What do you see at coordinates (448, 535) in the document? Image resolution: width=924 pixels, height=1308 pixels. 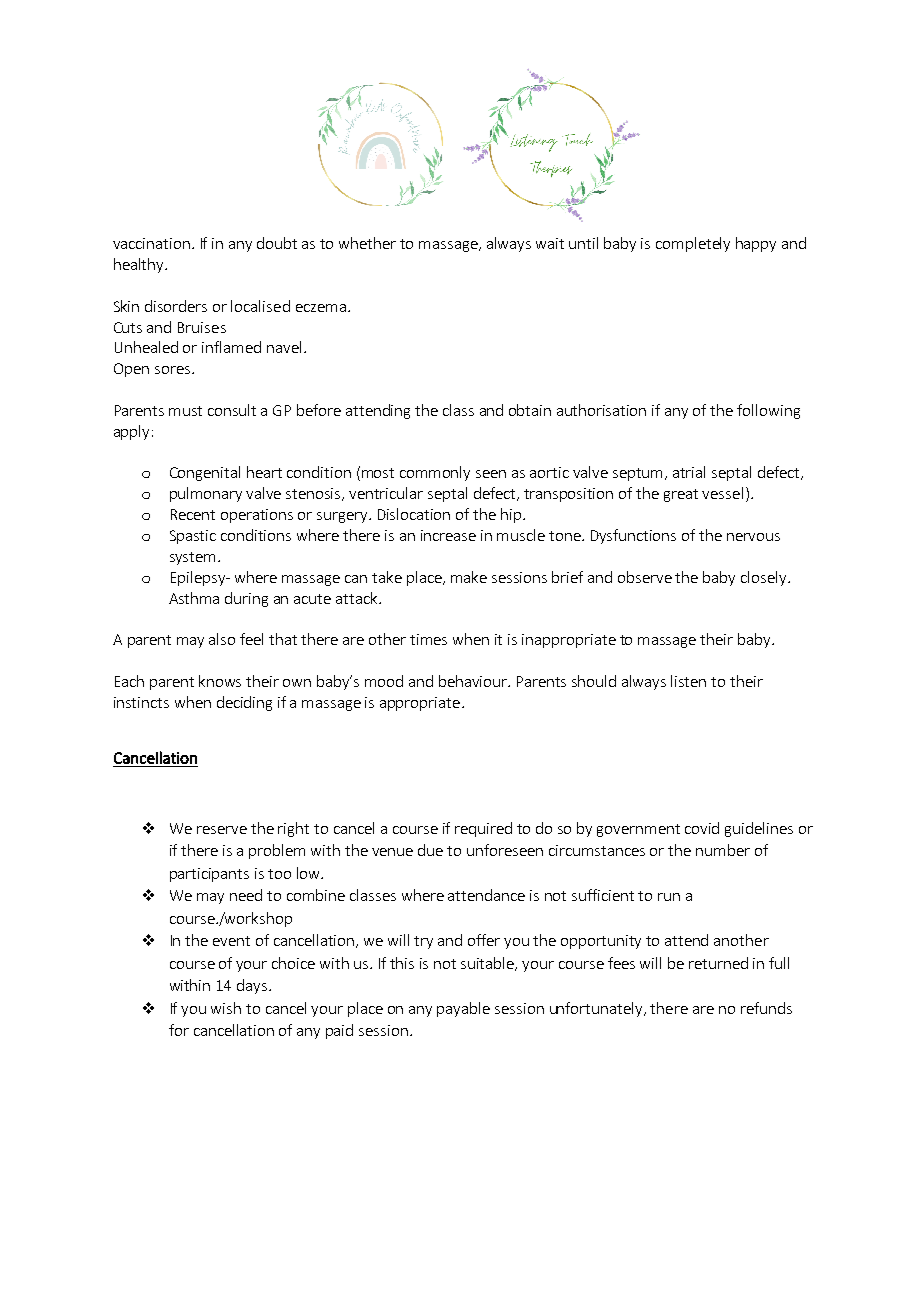 I see `increase` at bounding box center [448, 535].
